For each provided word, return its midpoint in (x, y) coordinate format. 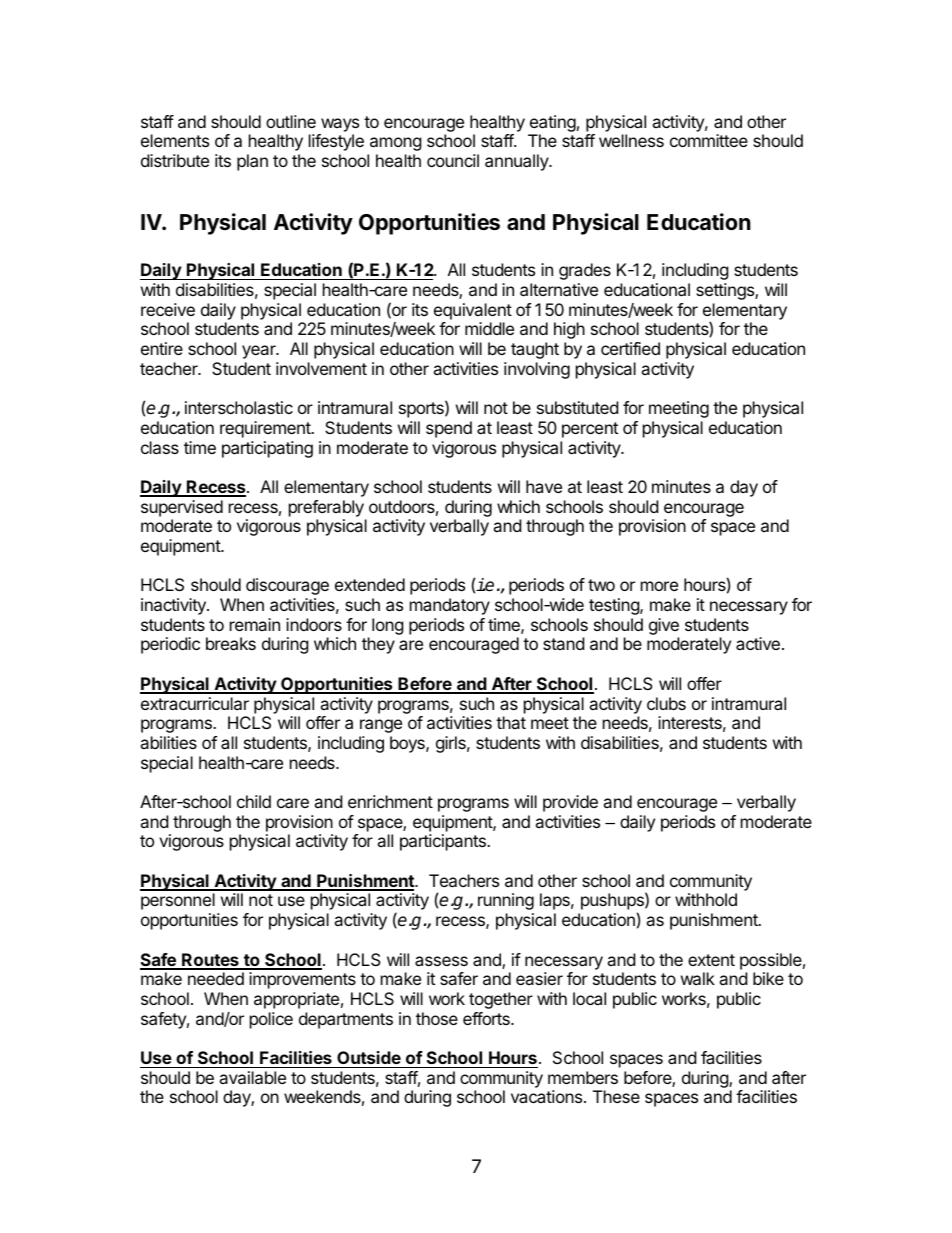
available (252, 1077)
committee (709, 140)
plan (252, 162)
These (616, 1096)
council (453, 160)
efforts (487, 1018)
